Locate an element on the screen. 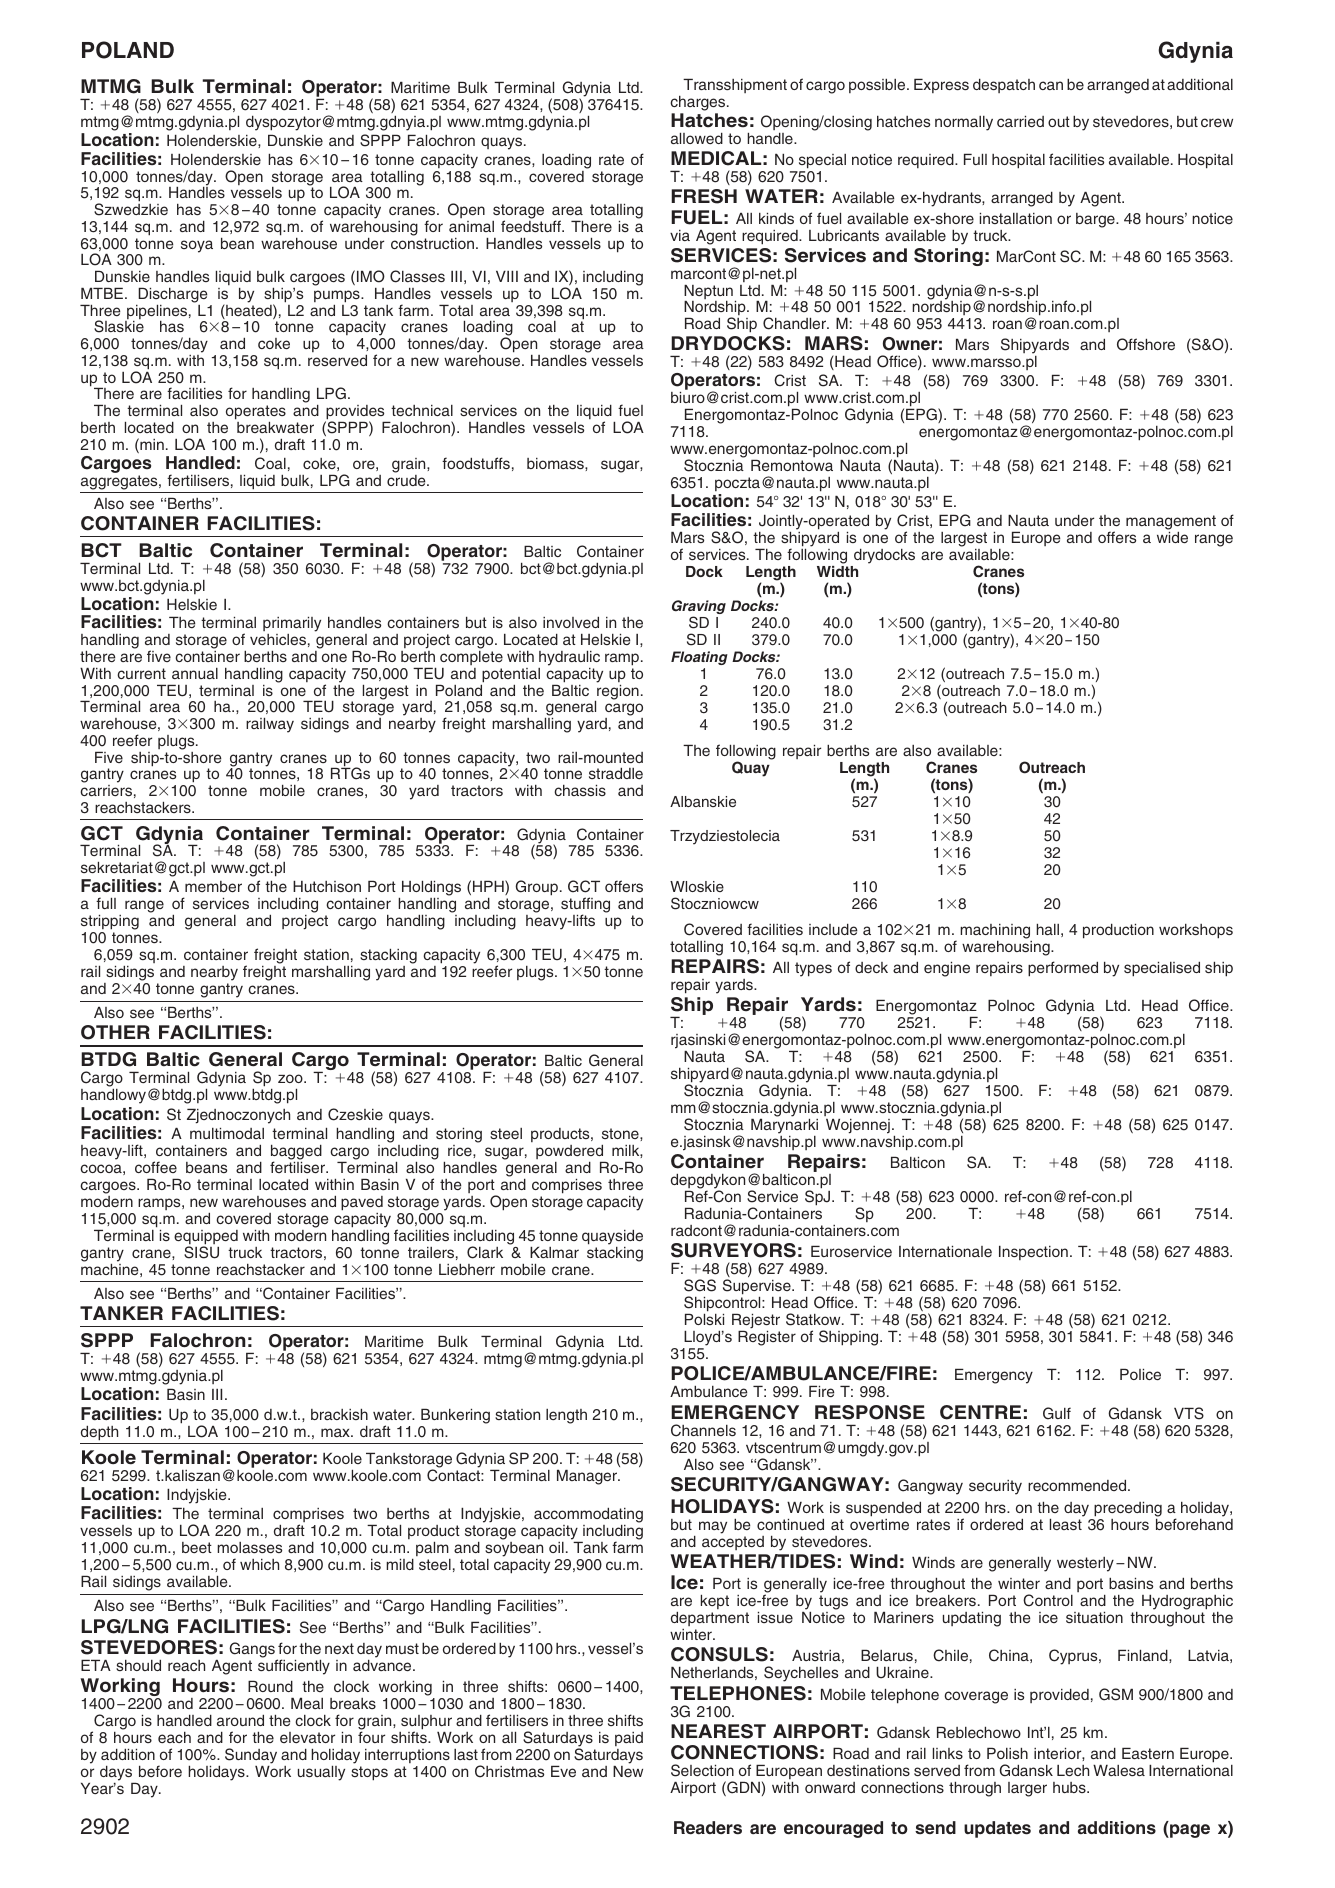 The height and width of the screenshot is (1888, 1335). Inspection is located at coordinates (1033, 1252).
